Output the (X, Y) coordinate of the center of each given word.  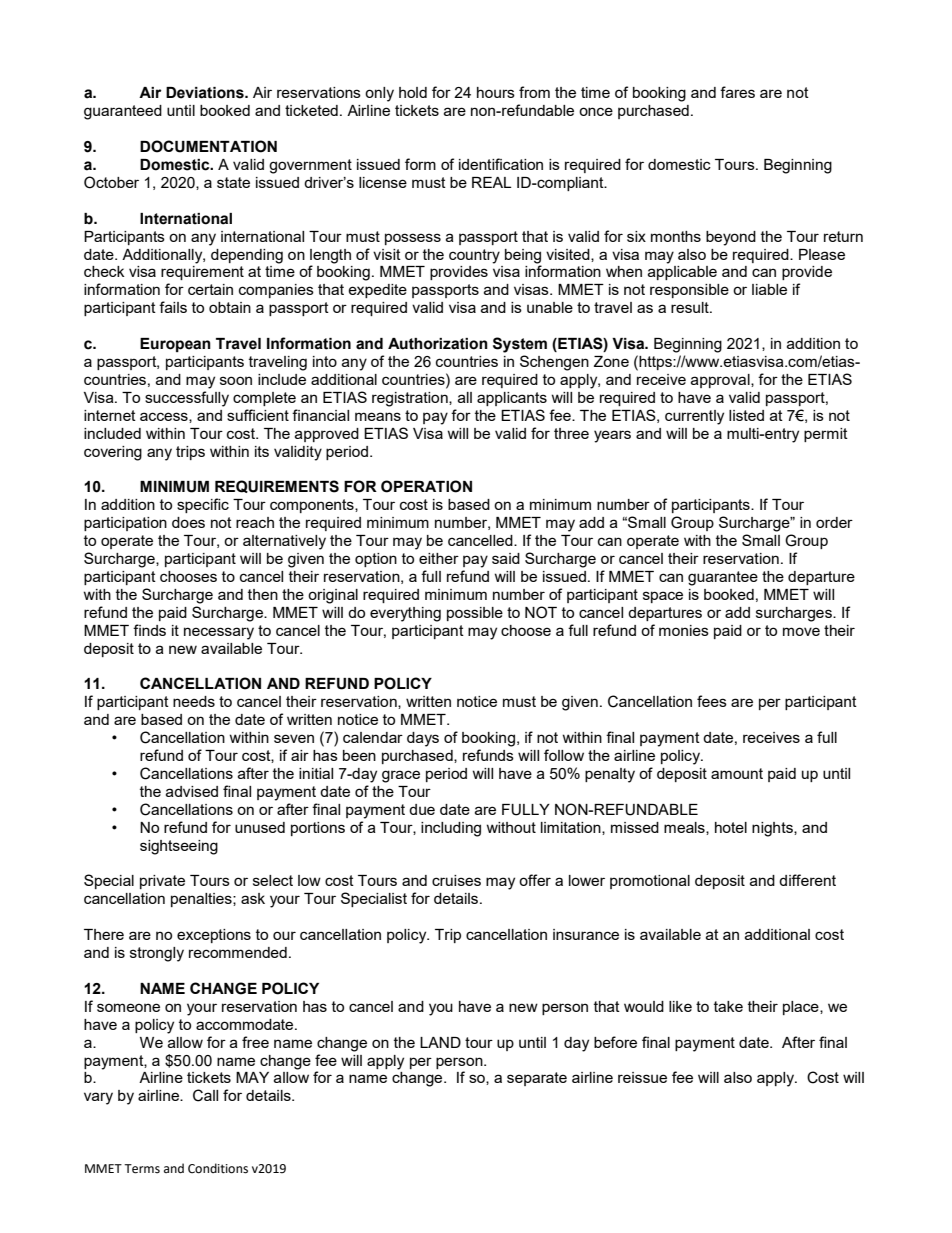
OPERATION (426, 486)
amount (737, 773)
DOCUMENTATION (208, 146)
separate (537, 1079)
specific (203, 505)
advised (192, 791)
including (451, 829)
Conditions (218, 1168)
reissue (642, 1077)
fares (737, 92)
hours (496, 92)
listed (746, 415)
